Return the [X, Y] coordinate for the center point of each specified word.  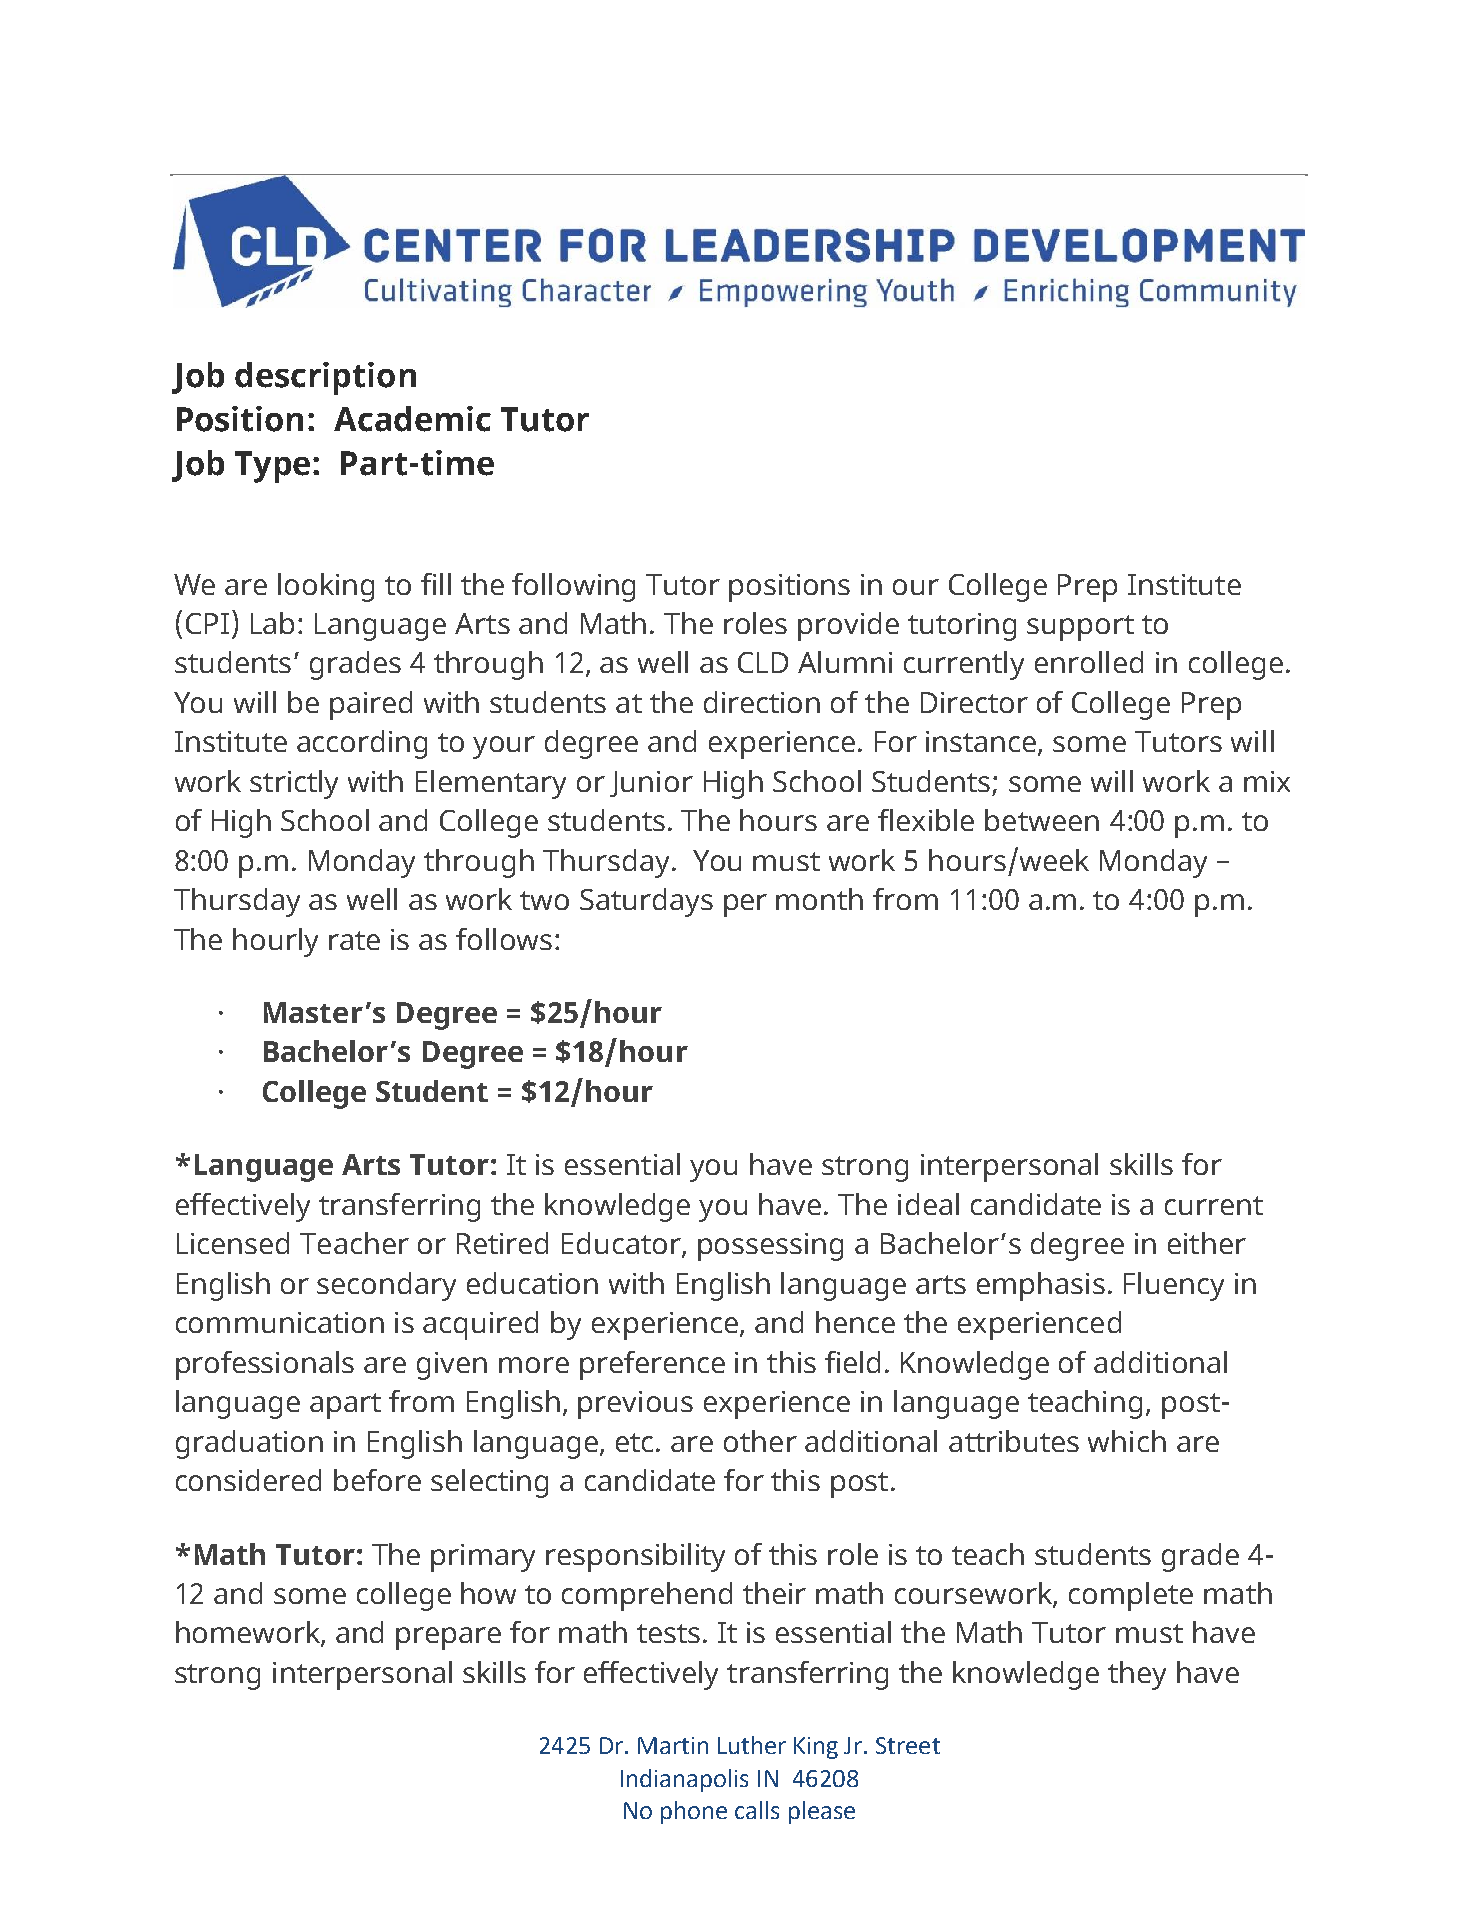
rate [354, 940]
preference [652, 1365]
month [819, 899]
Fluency [1174, 1286]
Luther [752, 1745]
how [488, 1593]
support [1080, 628]
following [573, 587]
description [325, 378]
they [1137, 1675]
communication [280, 1322]
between [1042, 820]
